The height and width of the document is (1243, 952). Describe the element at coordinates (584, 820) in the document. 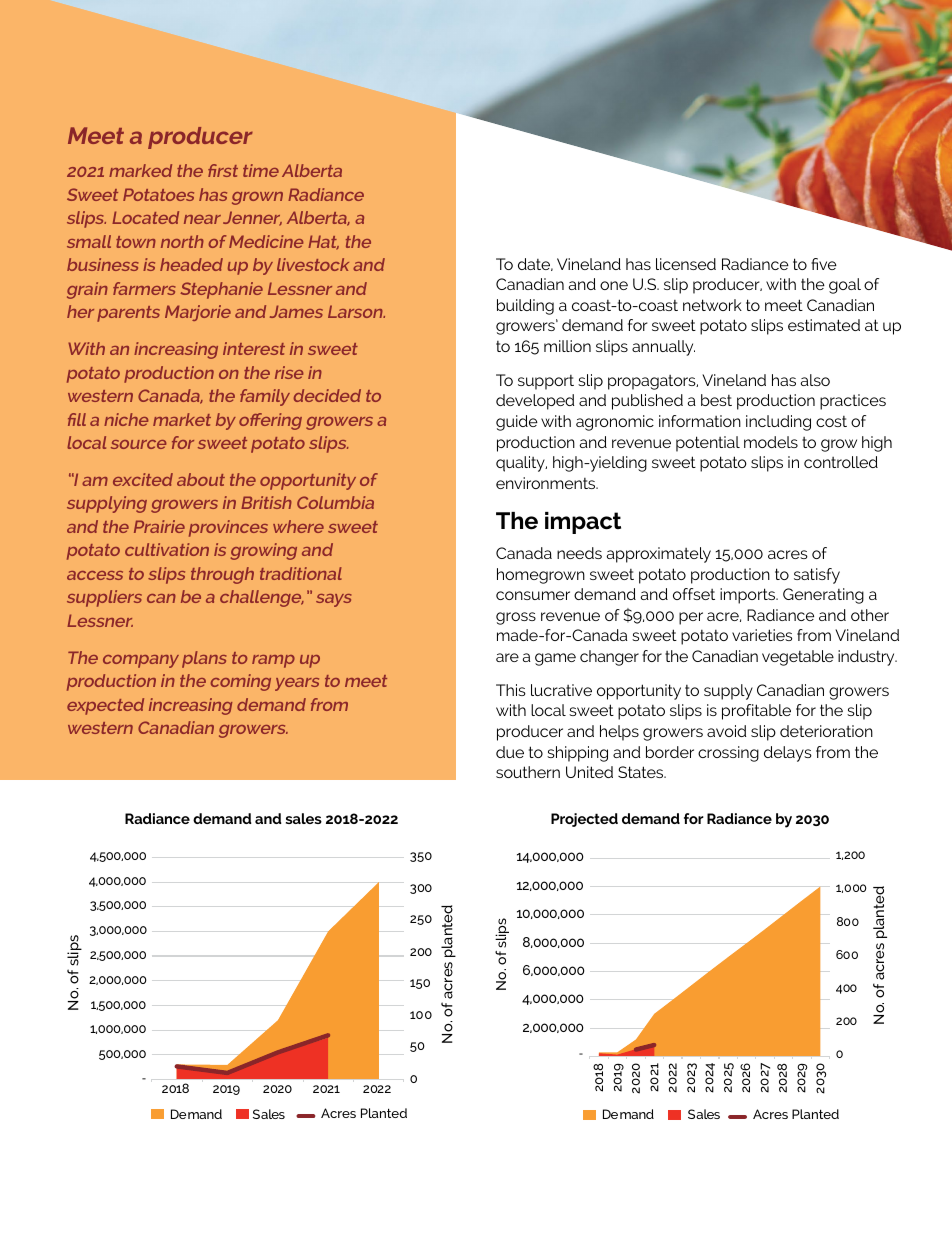

I see `Projected` at that location.
